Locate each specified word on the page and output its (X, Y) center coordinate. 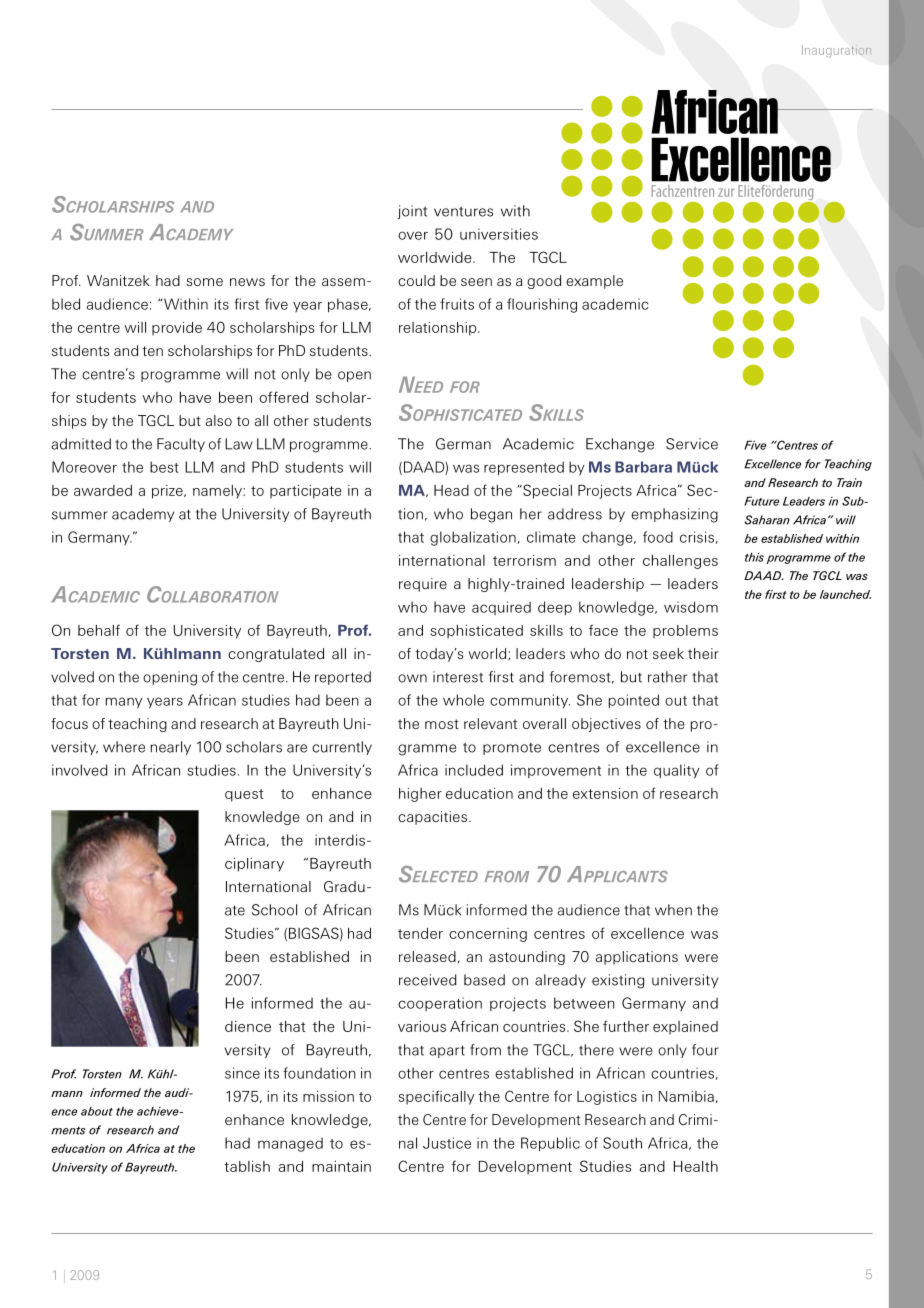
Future (761, 501)
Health (696, 1166)
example (594, 282)
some (204, 282)
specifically (436, 1097)
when (673, 910)
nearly (170, 748)
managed (290, 1144)
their (703, 653)
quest (244, 795)
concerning (488, 935)
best (164, 467)
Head (451, 490)
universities (499, 234)
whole (463, 700)
